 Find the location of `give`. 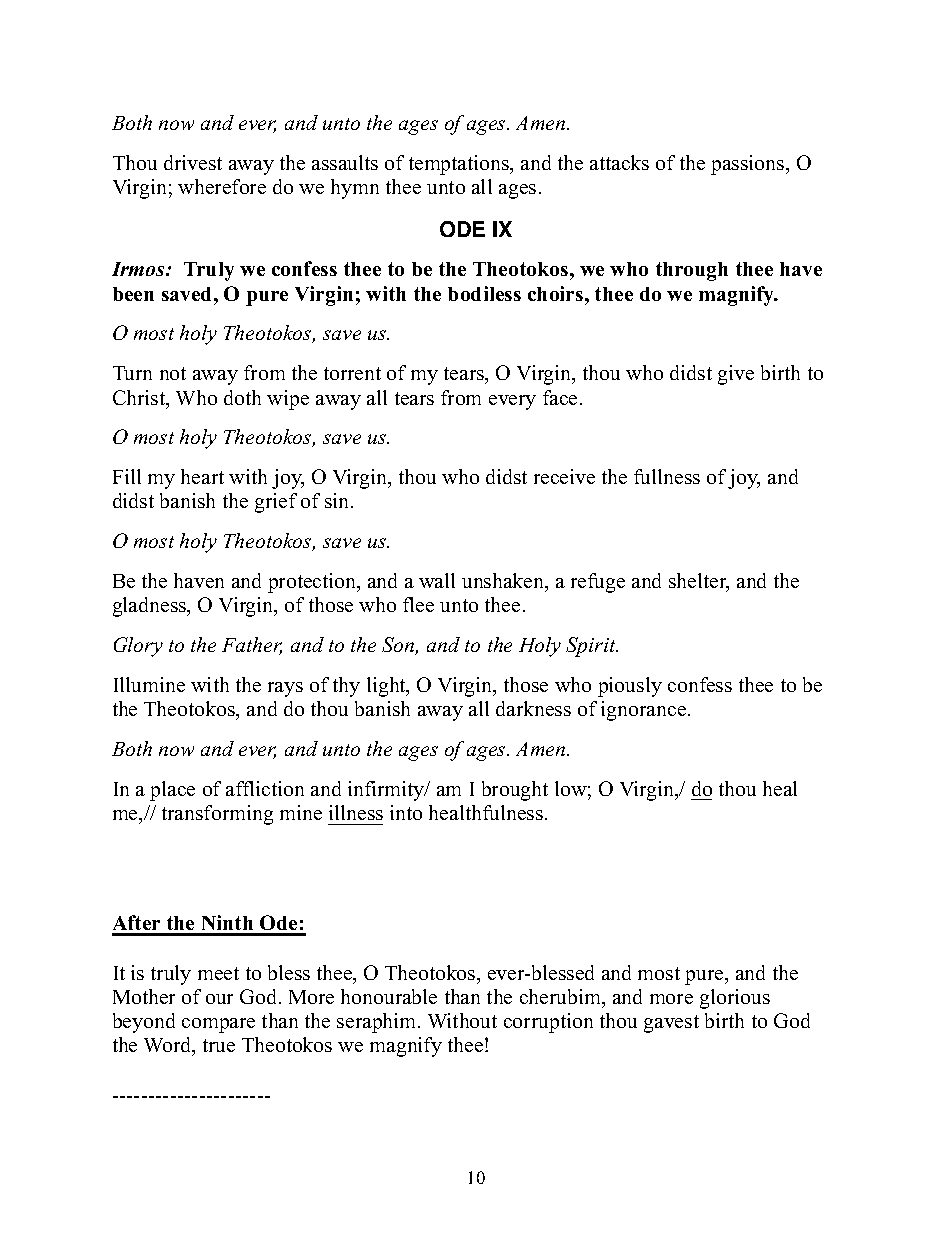

give is located at coordinates (736, 375).
